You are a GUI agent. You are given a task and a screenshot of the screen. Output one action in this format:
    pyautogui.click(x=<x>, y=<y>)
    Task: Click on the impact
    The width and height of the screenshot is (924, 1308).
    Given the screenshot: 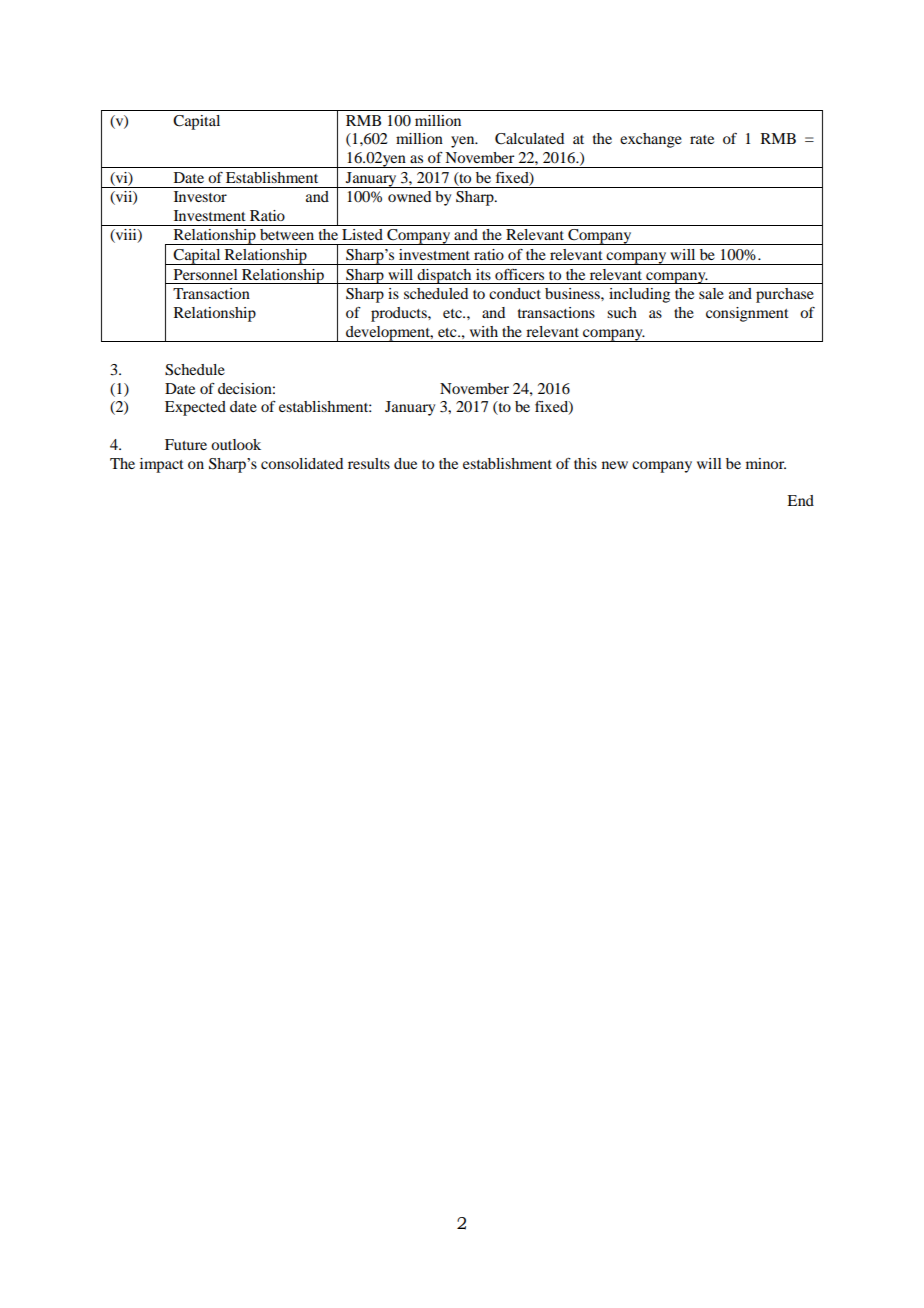 What is the action you would take?
    pyautogui.click(x=162, y=465)
